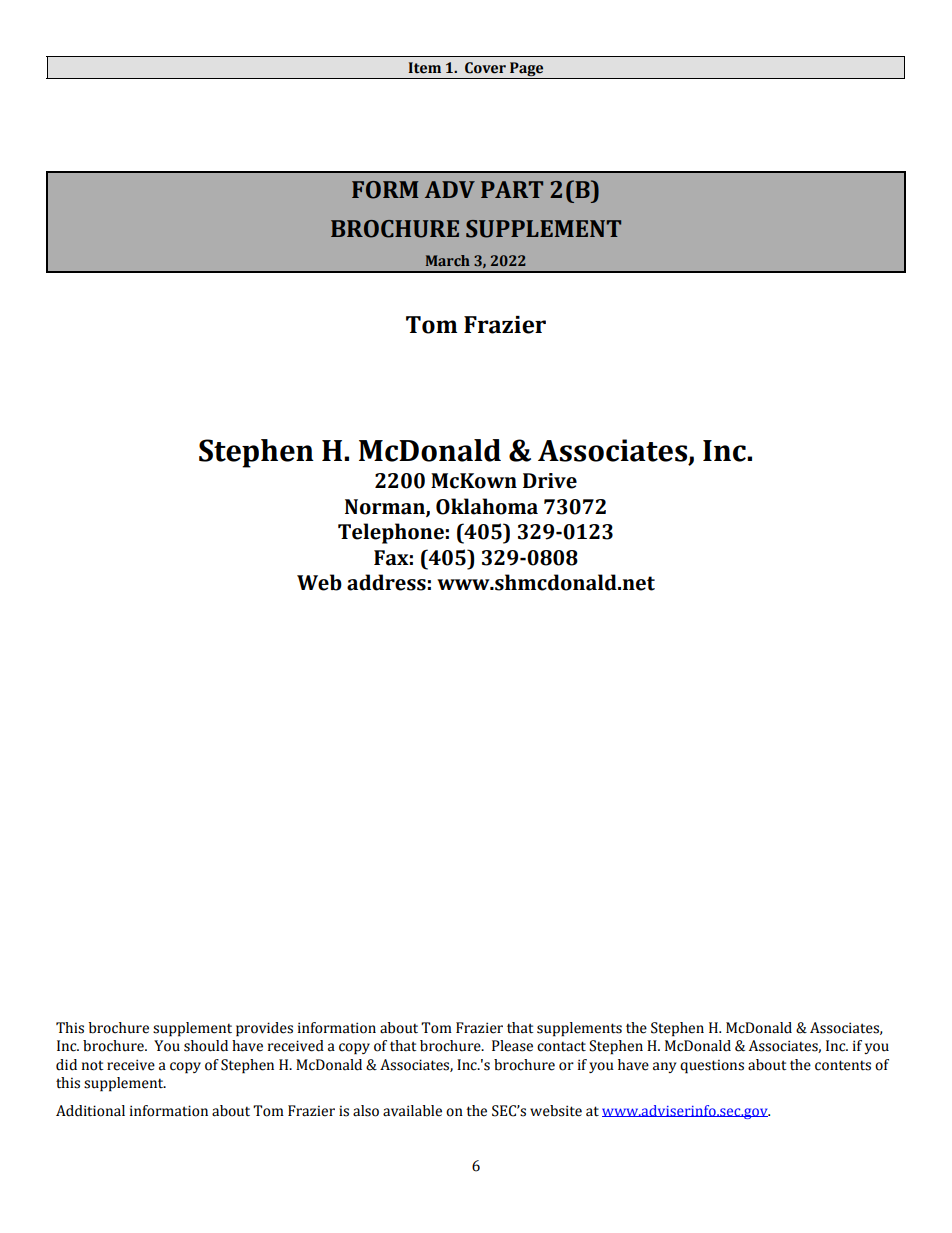  What do you see at coordinates (206, 1046) in the screenshot?
I see `should` at bounding box center [206, 1046].
